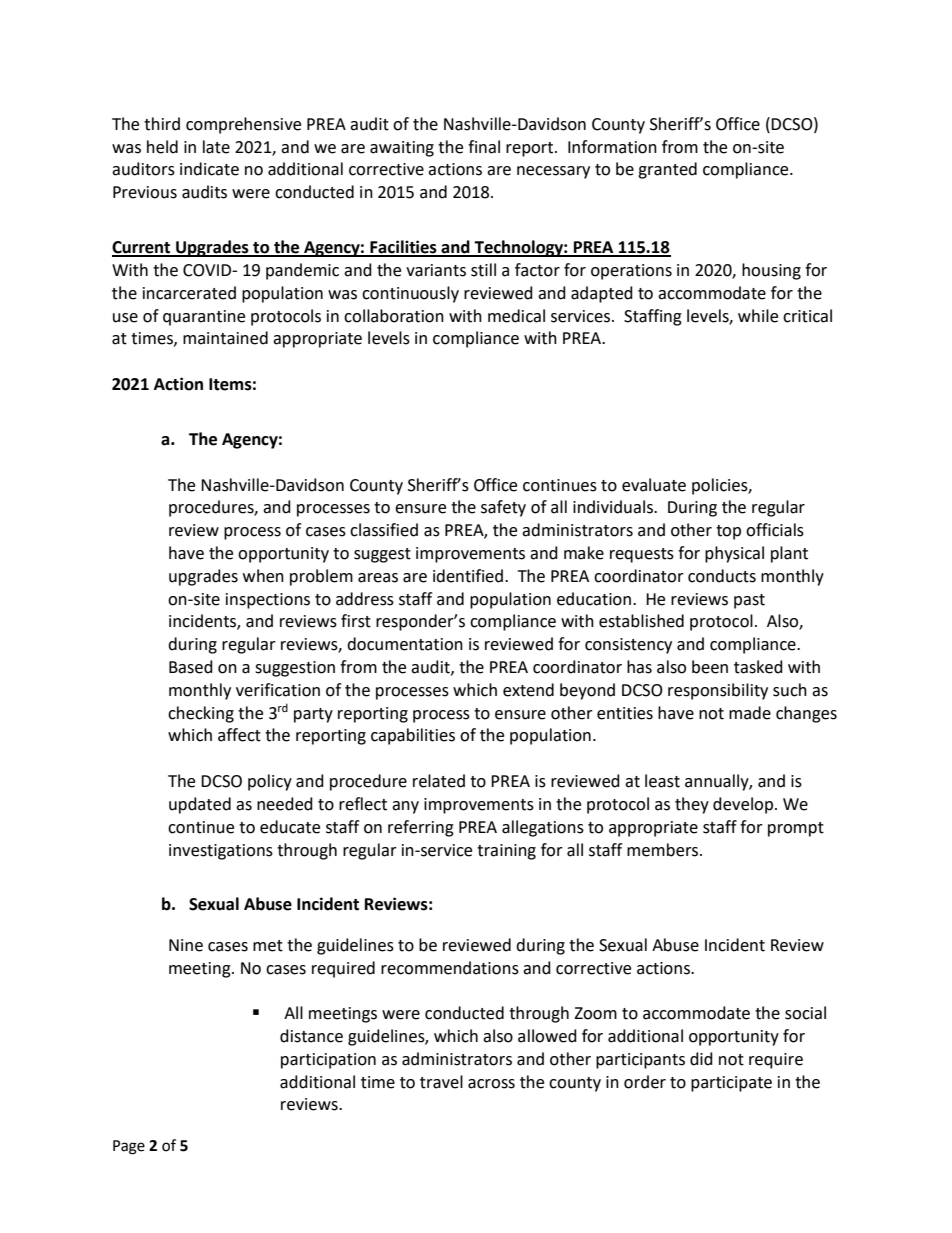 The image size is (952, 1233). What do you see at coordinates (728, 532) in the image?
I see `top` at bounding box center [728, 532].
